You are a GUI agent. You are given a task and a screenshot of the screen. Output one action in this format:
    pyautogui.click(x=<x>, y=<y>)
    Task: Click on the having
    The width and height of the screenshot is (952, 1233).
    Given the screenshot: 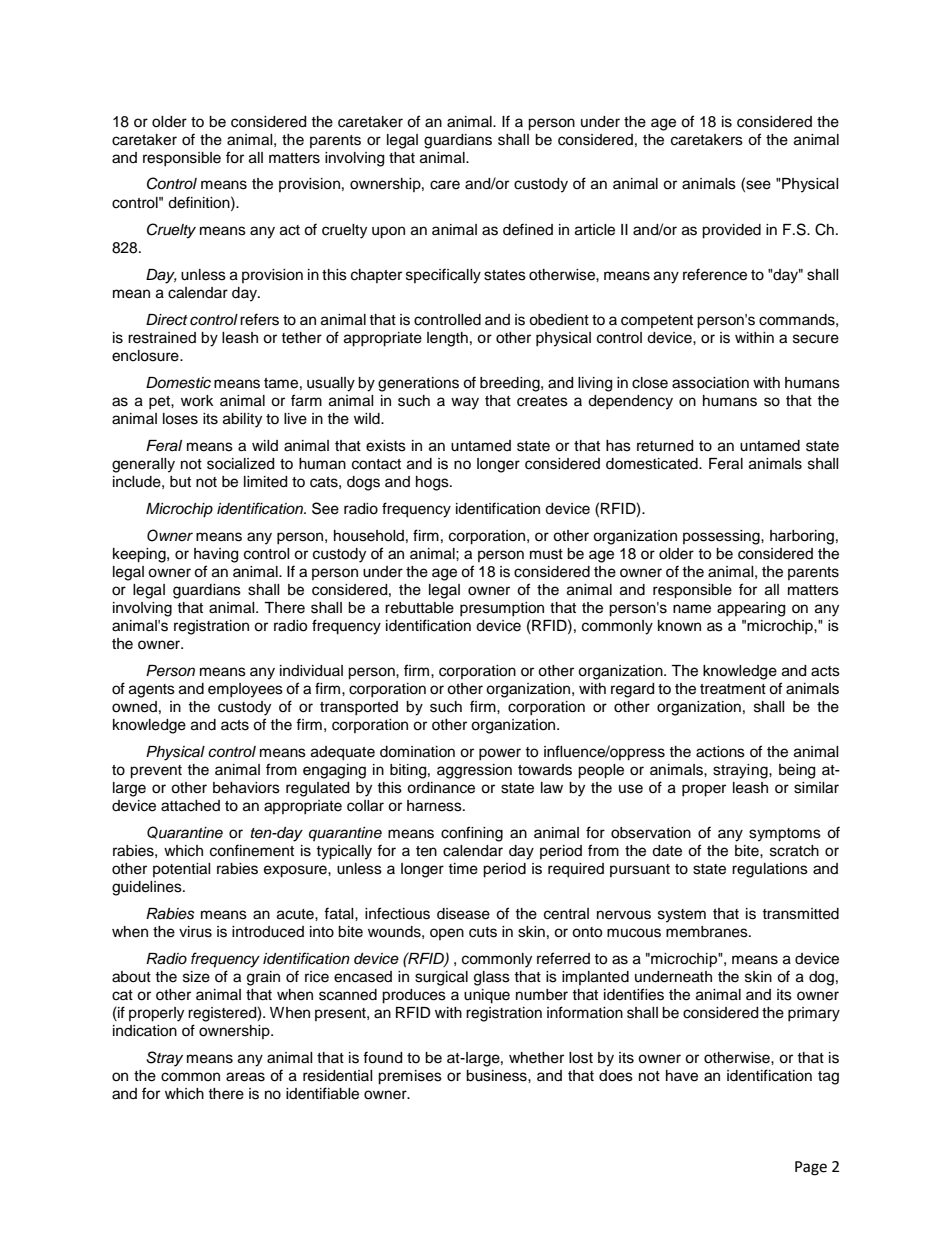 What is the action you would take?
    pyautogui.click(x=216, y=555)
